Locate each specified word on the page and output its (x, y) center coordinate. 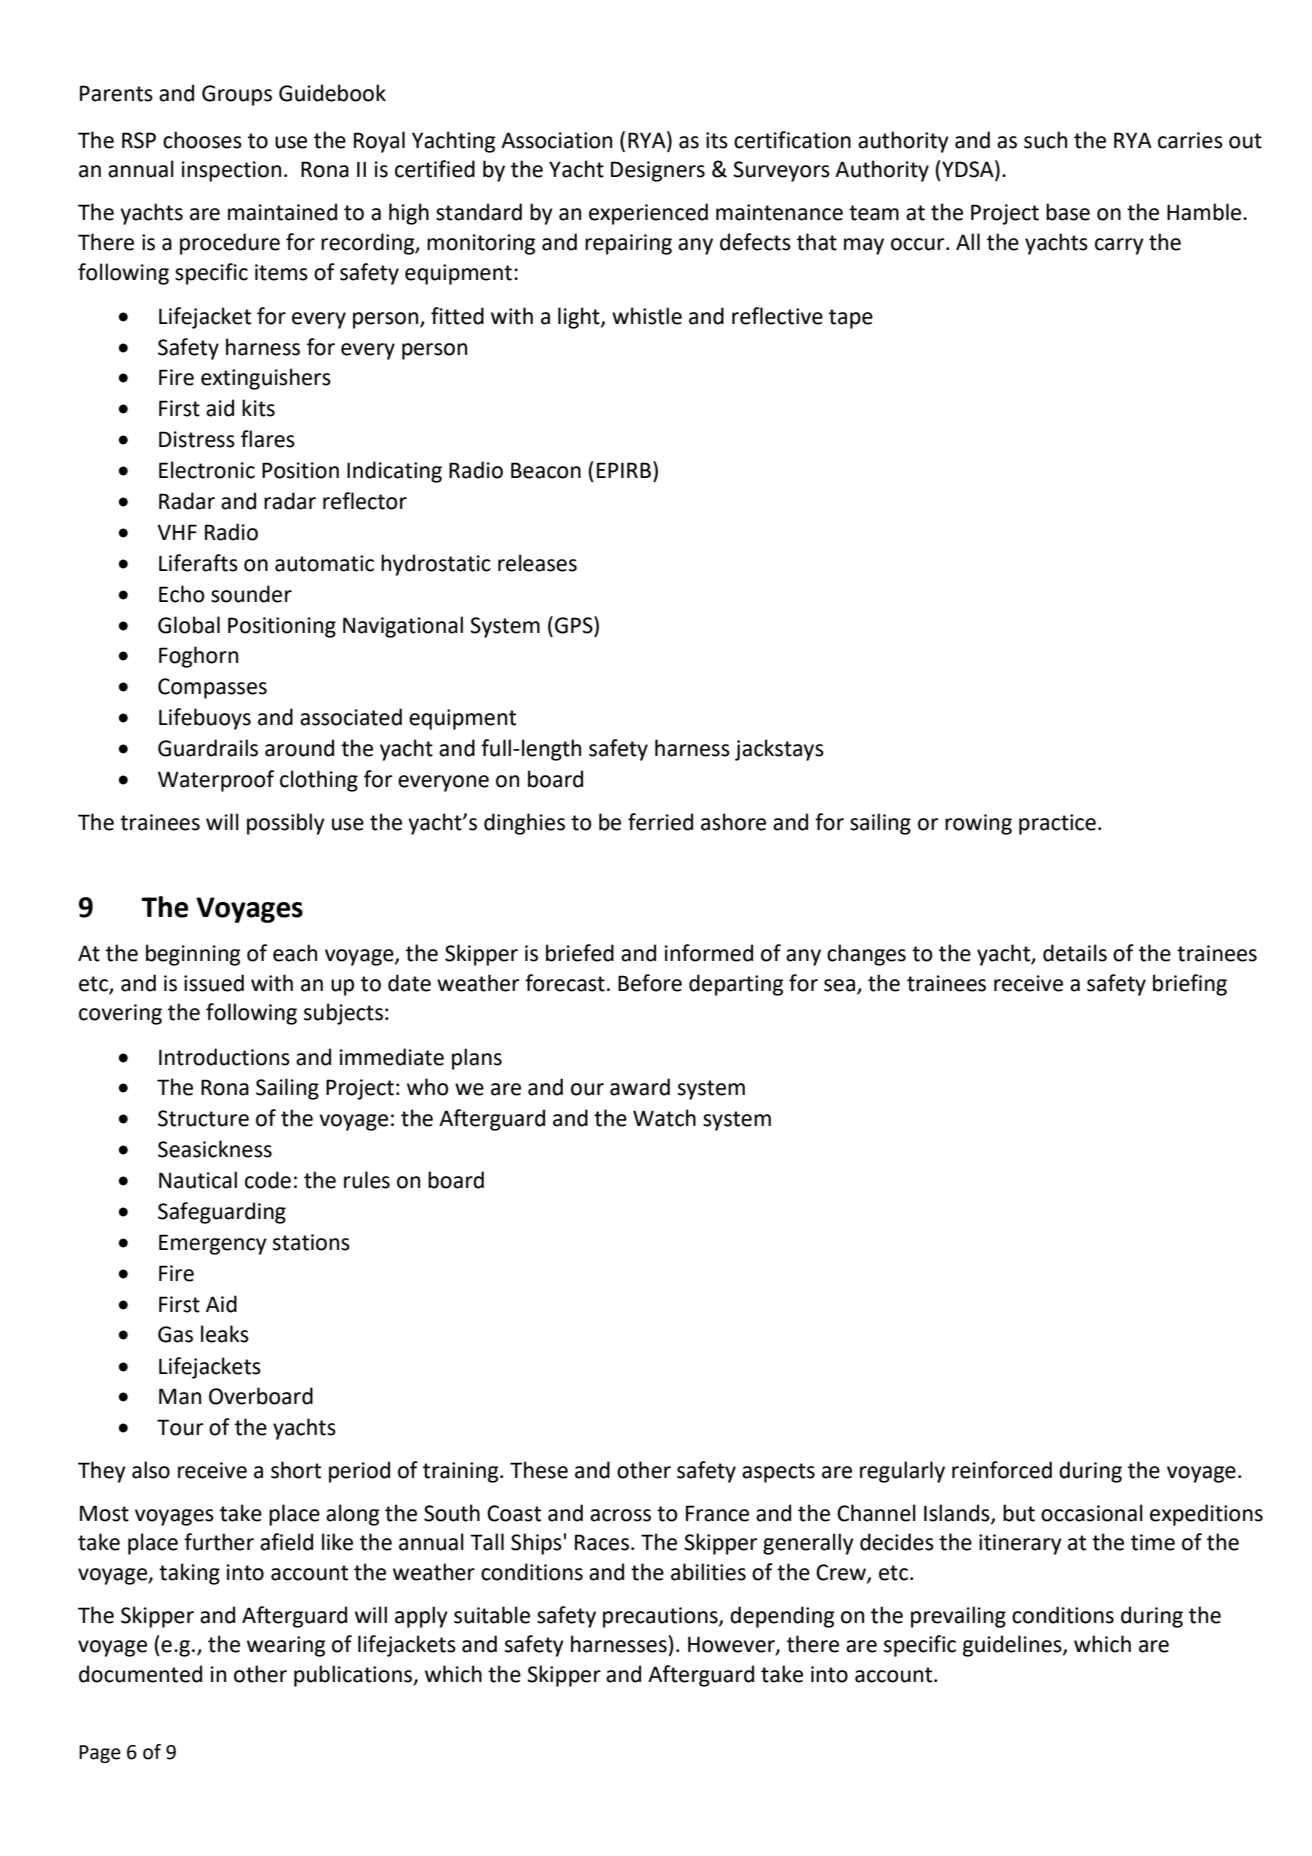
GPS (575, 625)
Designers (658, 171)
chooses (202, 140)
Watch (664, 1118)
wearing (286, 1646)
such (1045, 140)
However (732, 1645)
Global (189, 625)
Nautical (198, 1180)
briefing (1190, 985)
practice (1057, 824)
